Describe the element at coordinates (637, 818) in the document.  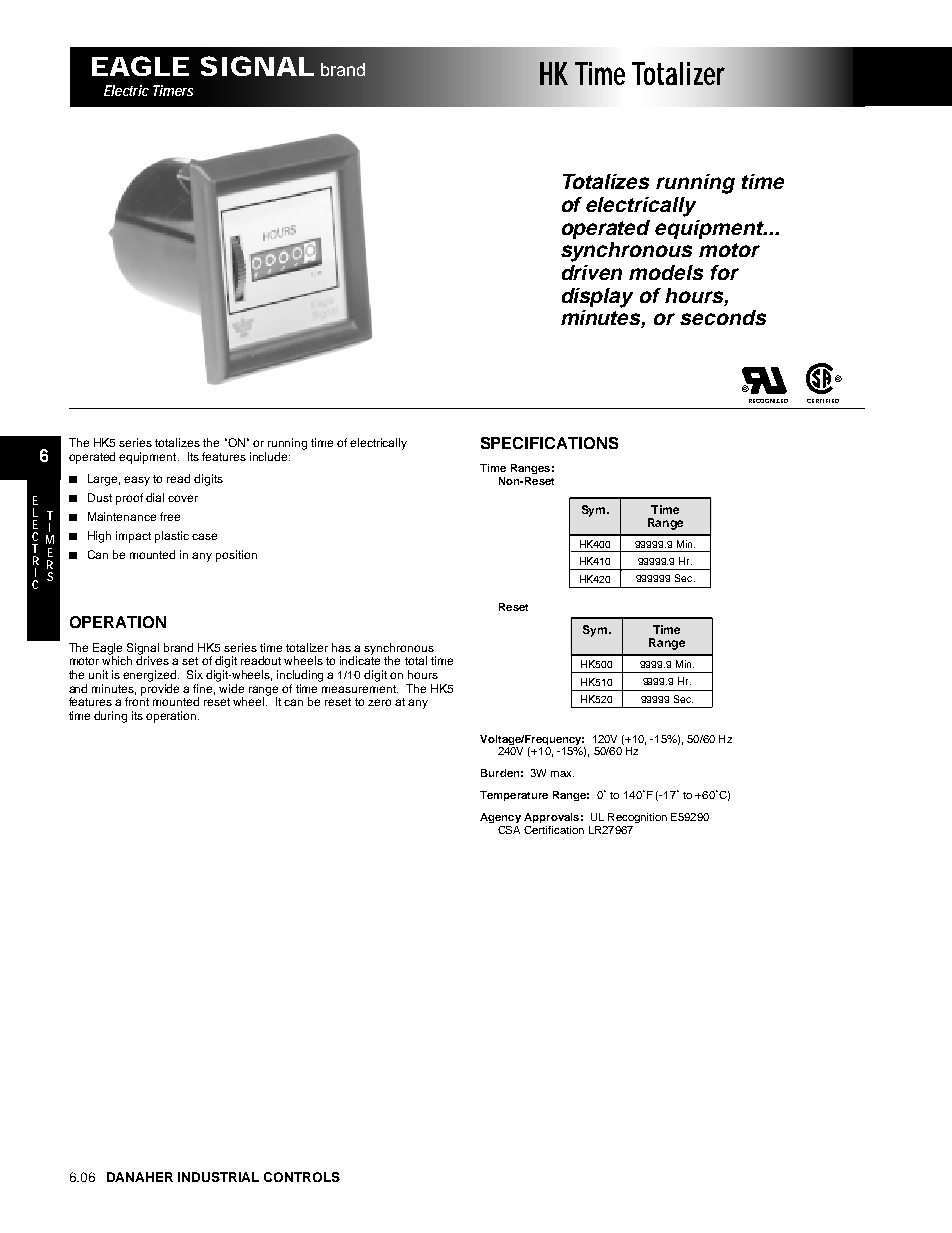
I see `Recognition` at that location.
